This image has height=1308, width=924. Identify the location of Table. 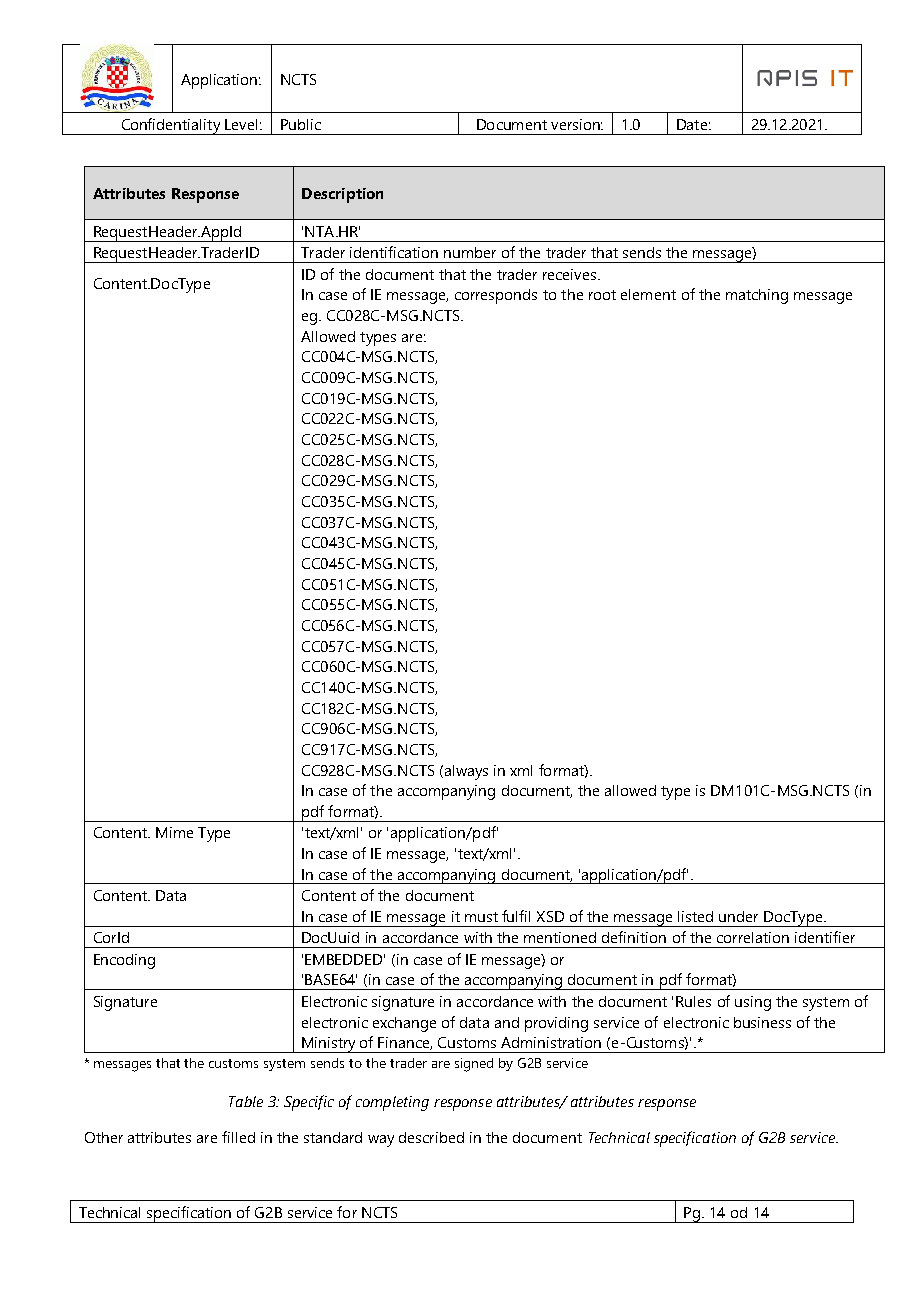
(246, 1101).
